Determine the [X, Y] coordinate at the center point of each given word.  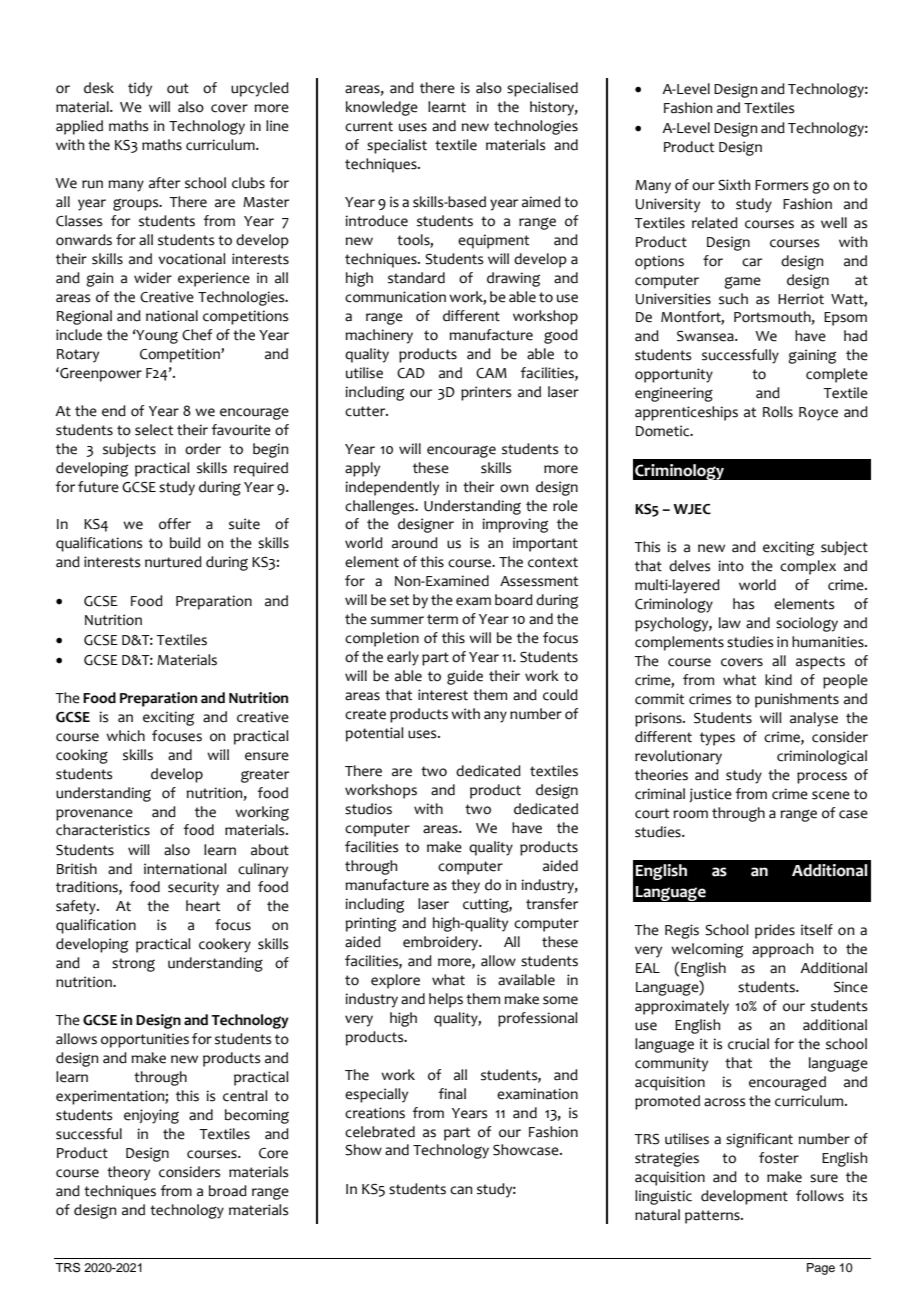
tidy [140, 89]
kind [778, 680]
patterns [713, 1217]
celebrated [380, 1132]
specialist [397, 146]
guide [465, 677]
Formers [781, 185]
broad [228, 1191]
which [125, 736]
